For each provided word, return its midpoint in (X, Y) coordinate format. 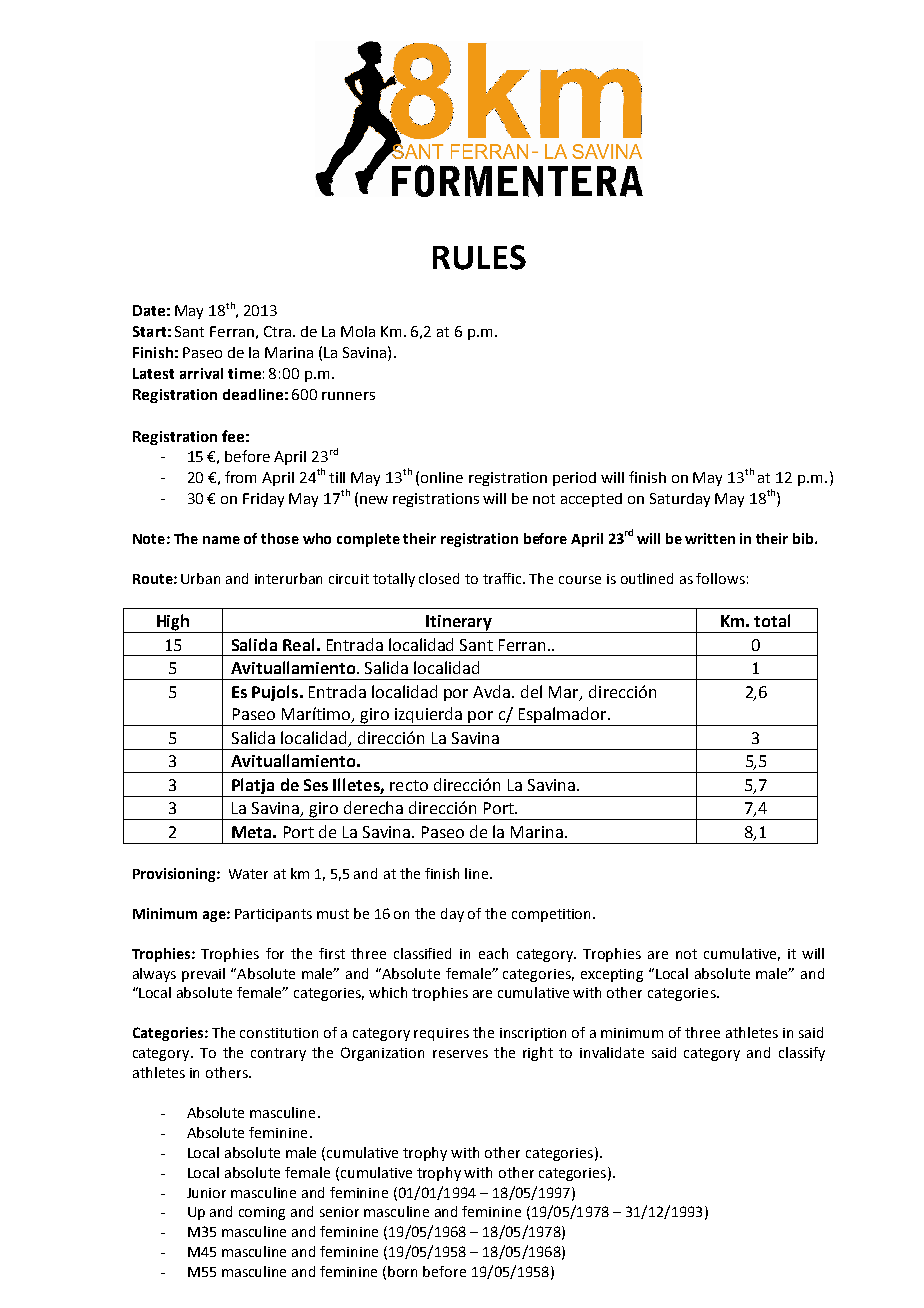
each (493, 953)
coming (262, 1213)
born (402, 1271)
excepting (612, 975)
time (244, 373)
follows (720, 578)
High (173, 623)
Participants (273, 915)
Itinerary (460, 624)
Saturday (680, 500)
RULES (479, 257)
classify (802, 1054)
